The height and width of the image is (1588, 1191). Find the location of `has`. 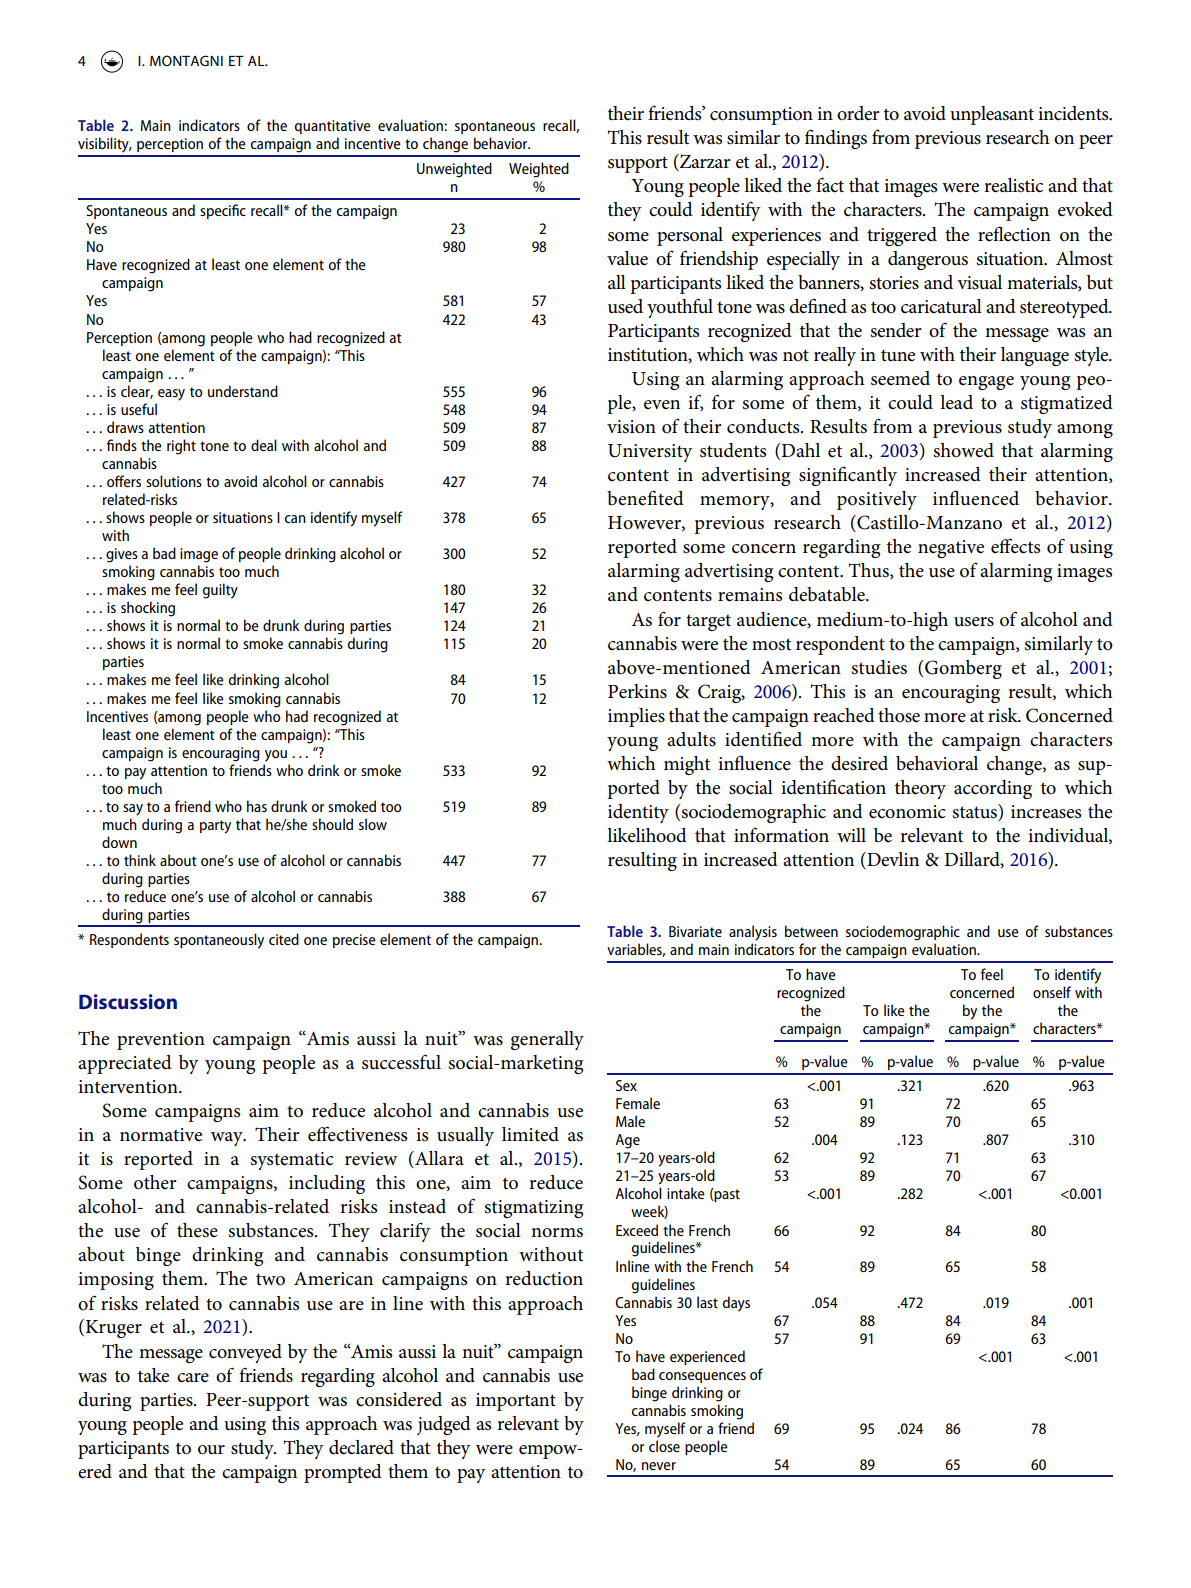

has is located at coordinates (257, 806).
